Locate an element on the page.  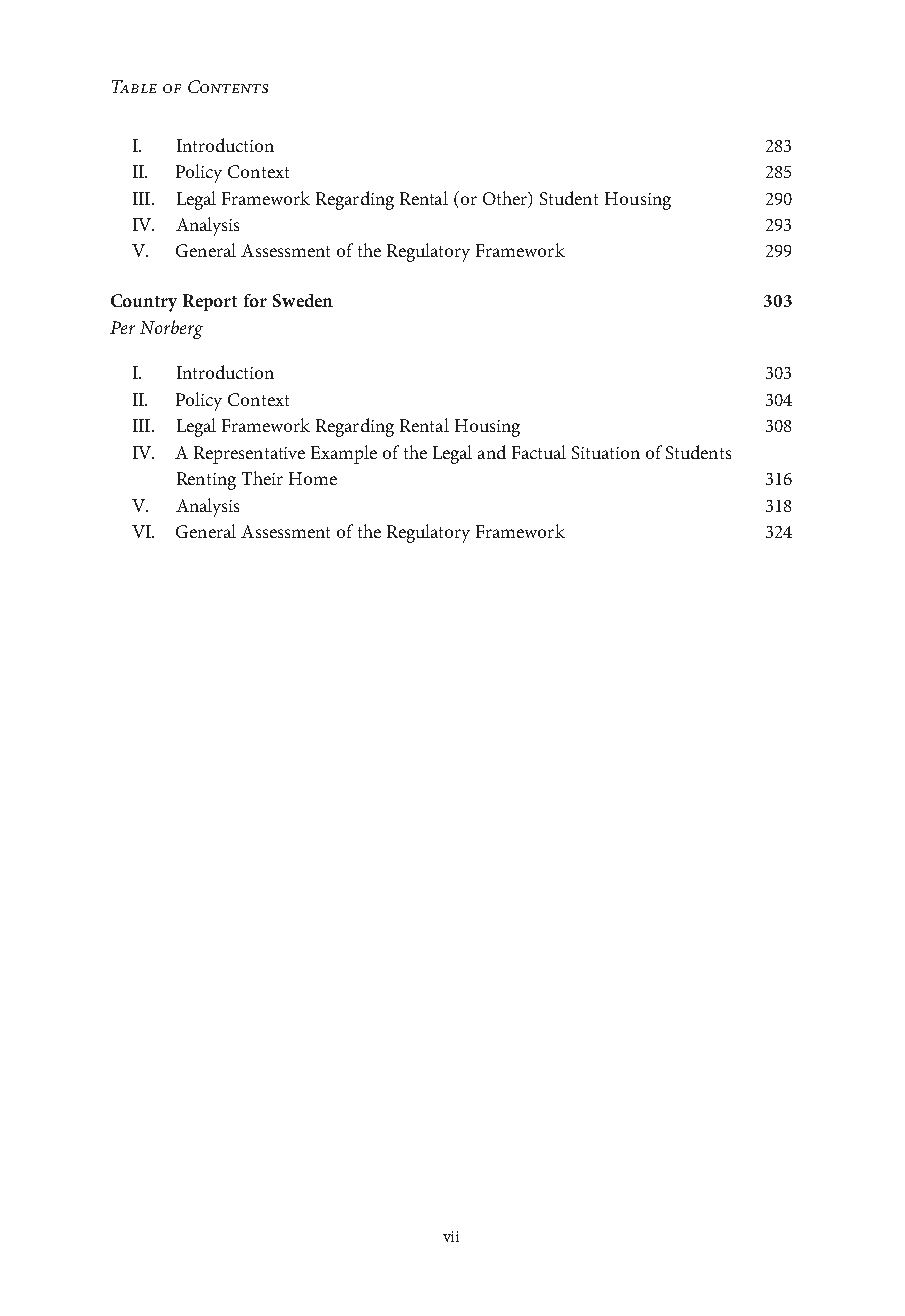
Representative is located at coordinates (249, 455).
